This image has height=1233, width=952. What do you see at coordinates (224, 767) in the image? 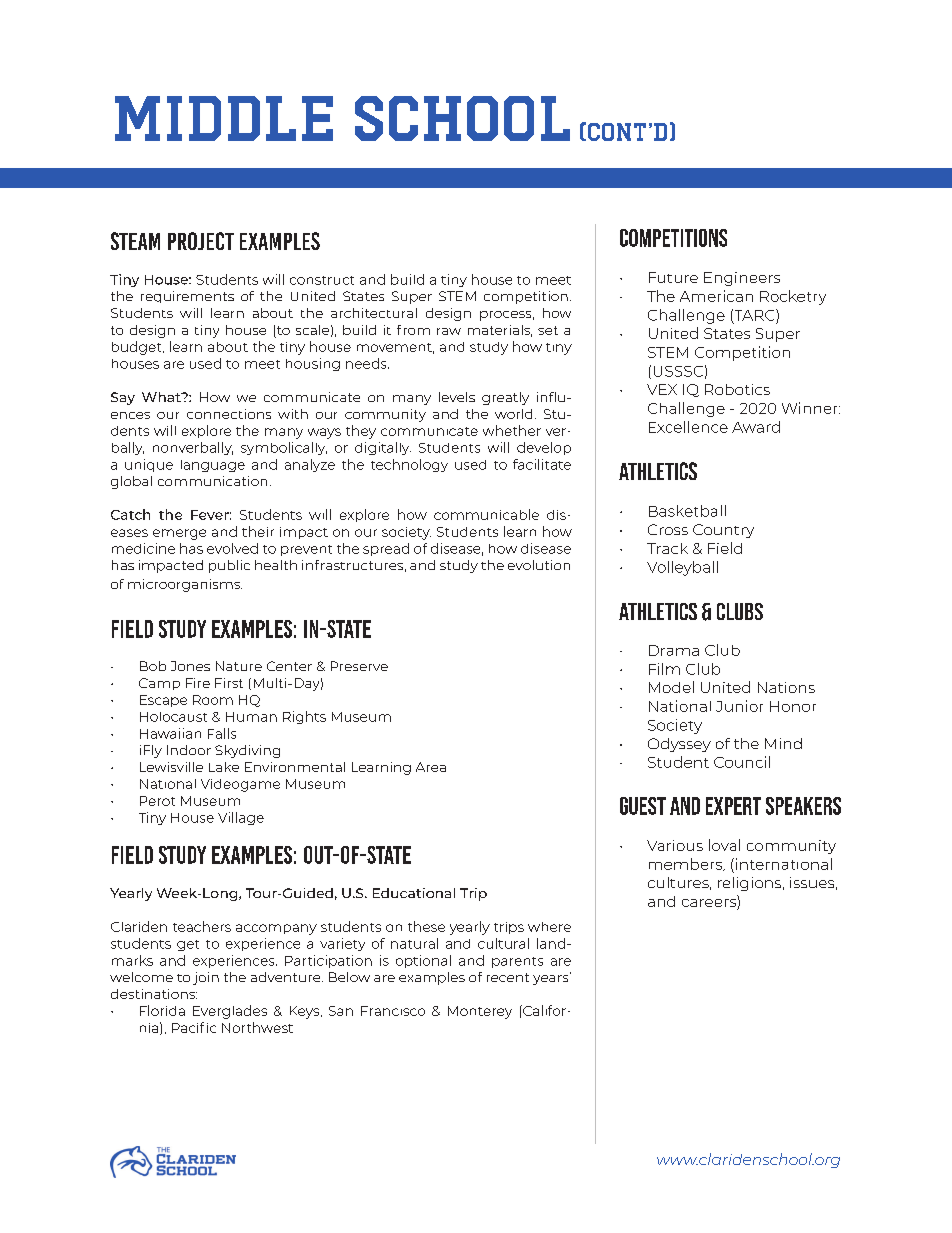
I see `Lake` at bounding box center [224, 767].
